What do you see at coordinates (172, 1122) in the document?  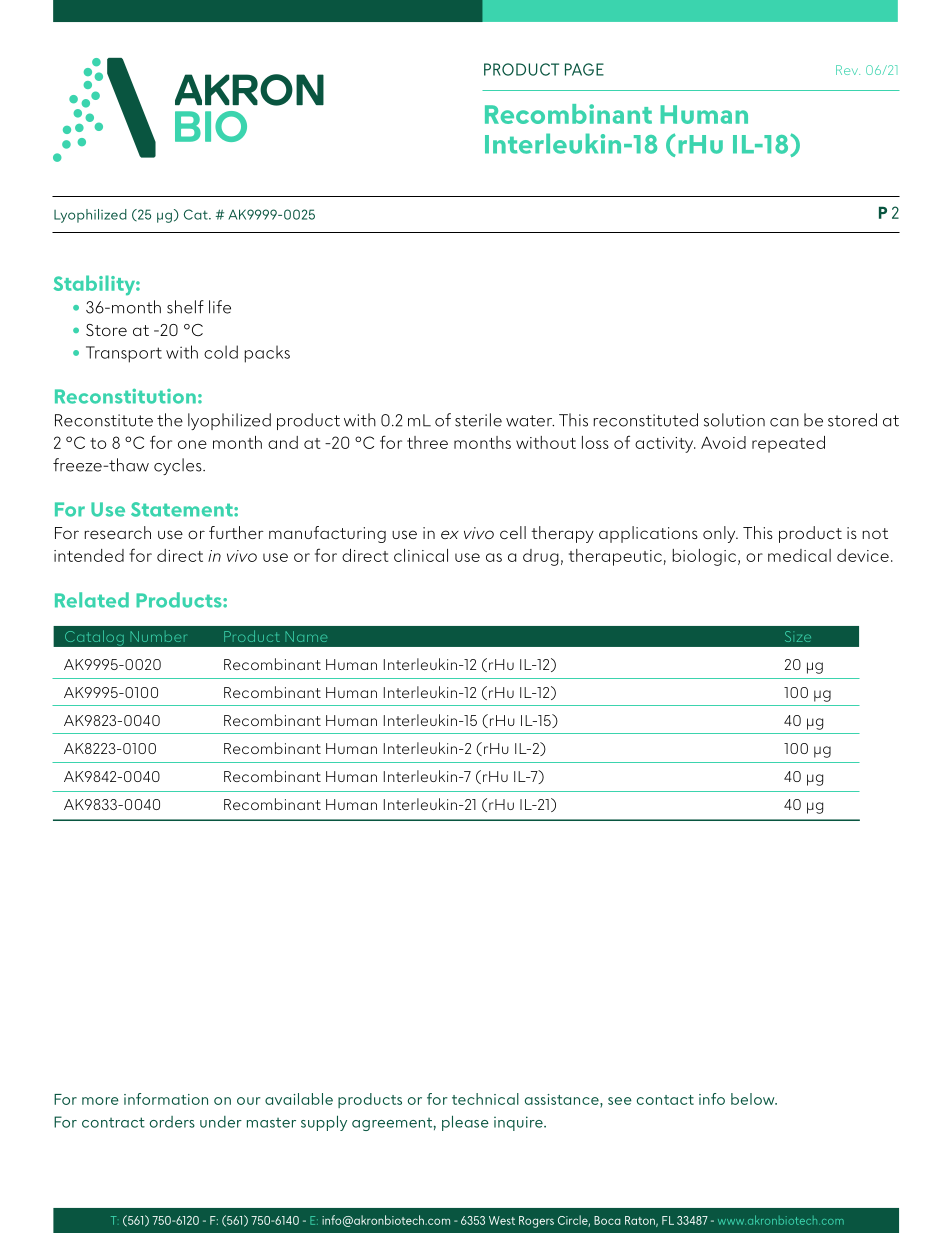 I see `orders` at bounding box center [172, 1122].
